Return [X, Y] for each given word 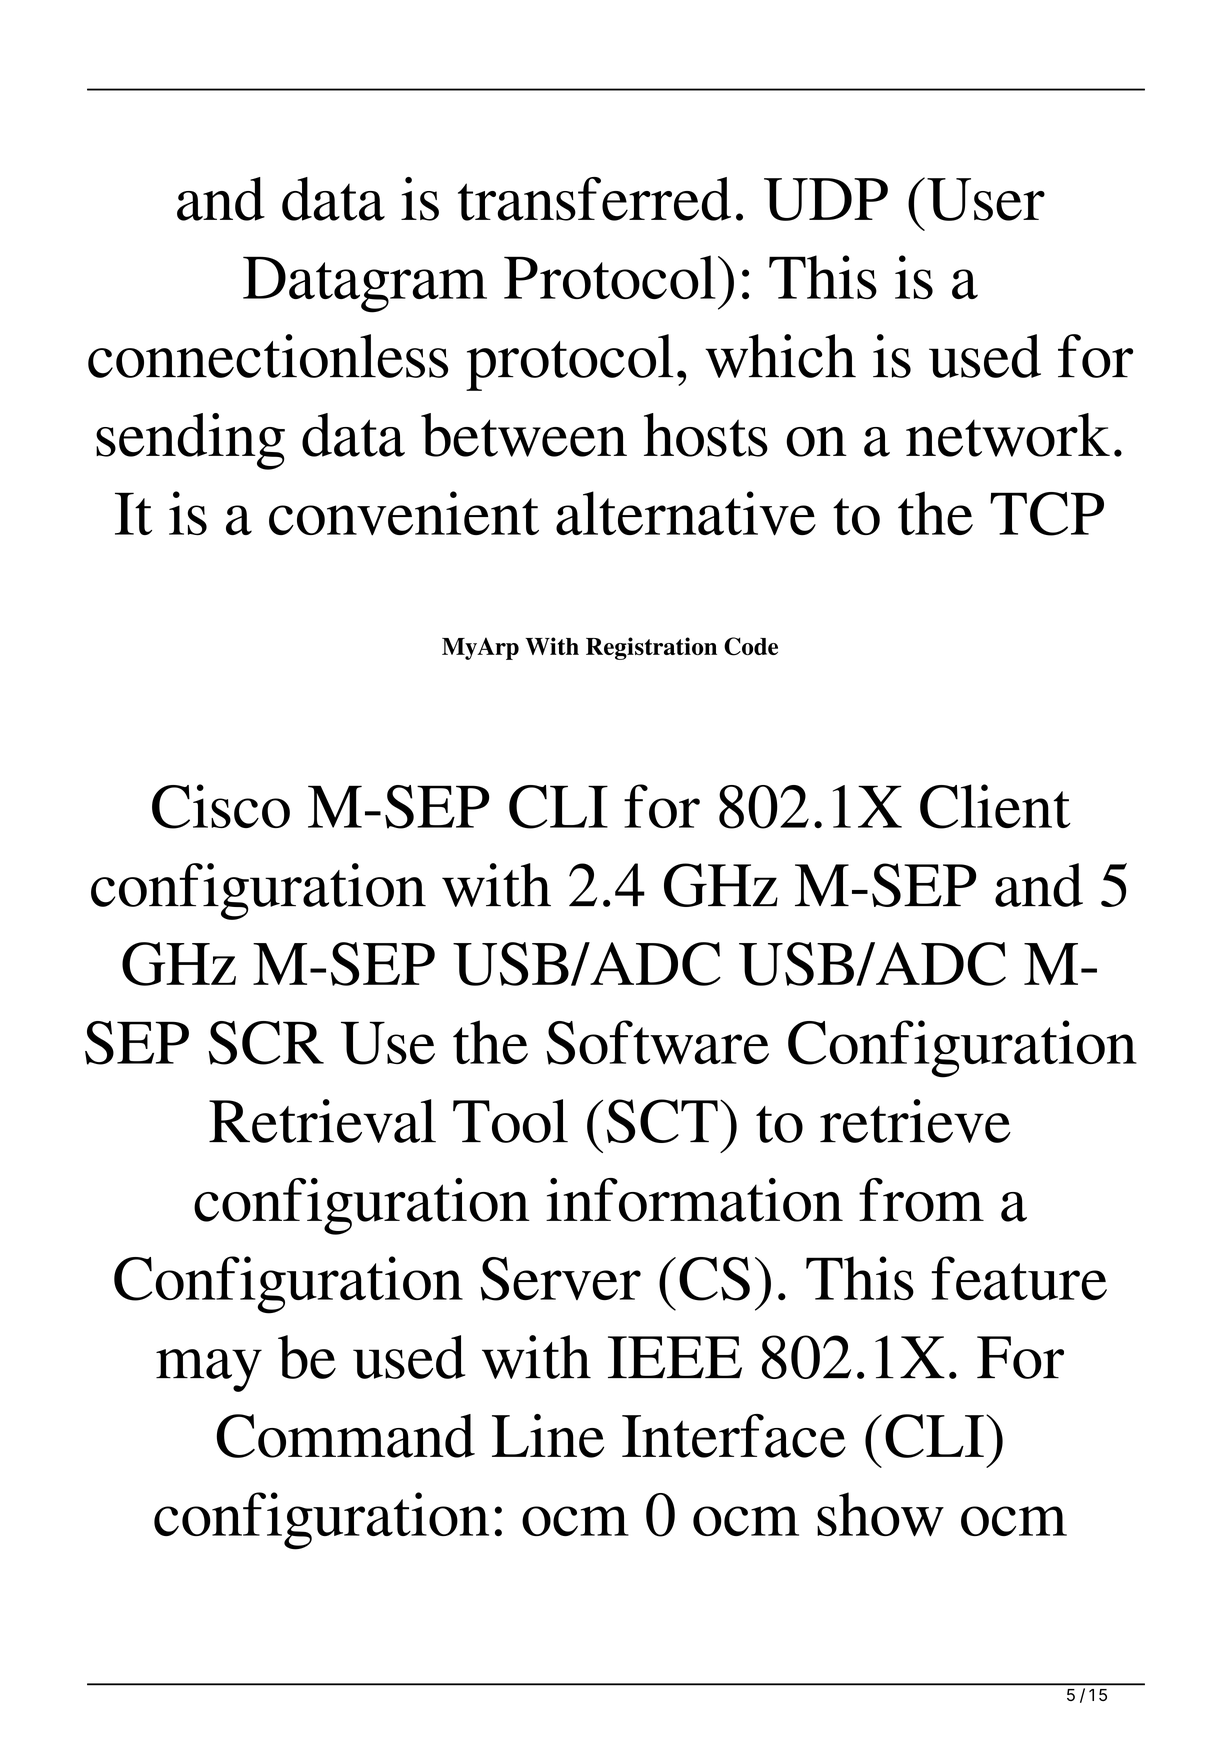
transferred [594, 199]
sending [190, 441]
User [986, 199]
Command [345, 1436]
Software [658, 1042]
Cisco [221, 806]
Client [995, 806]
